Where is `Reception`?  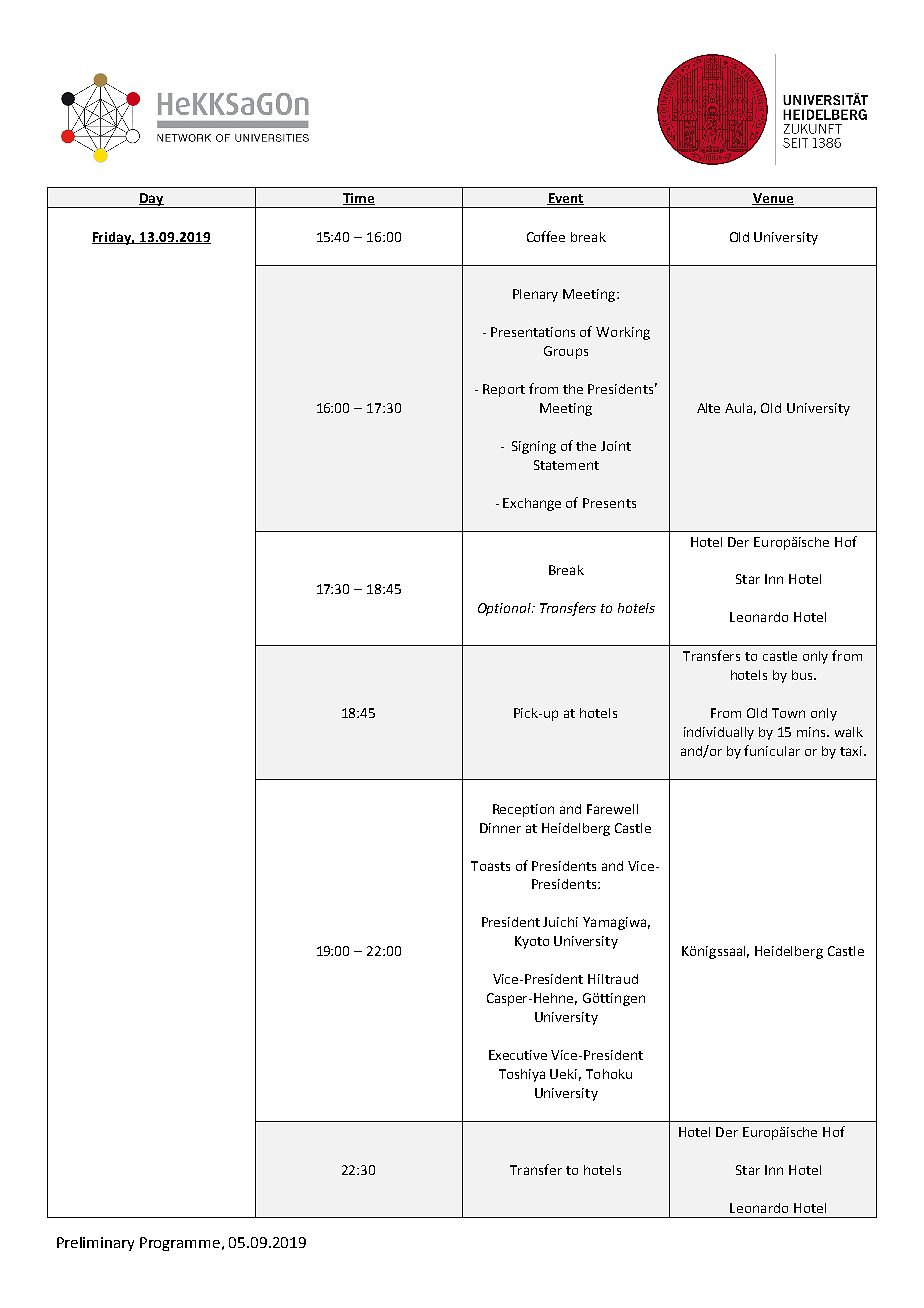 Reception is located at coordinates (523, 810).
